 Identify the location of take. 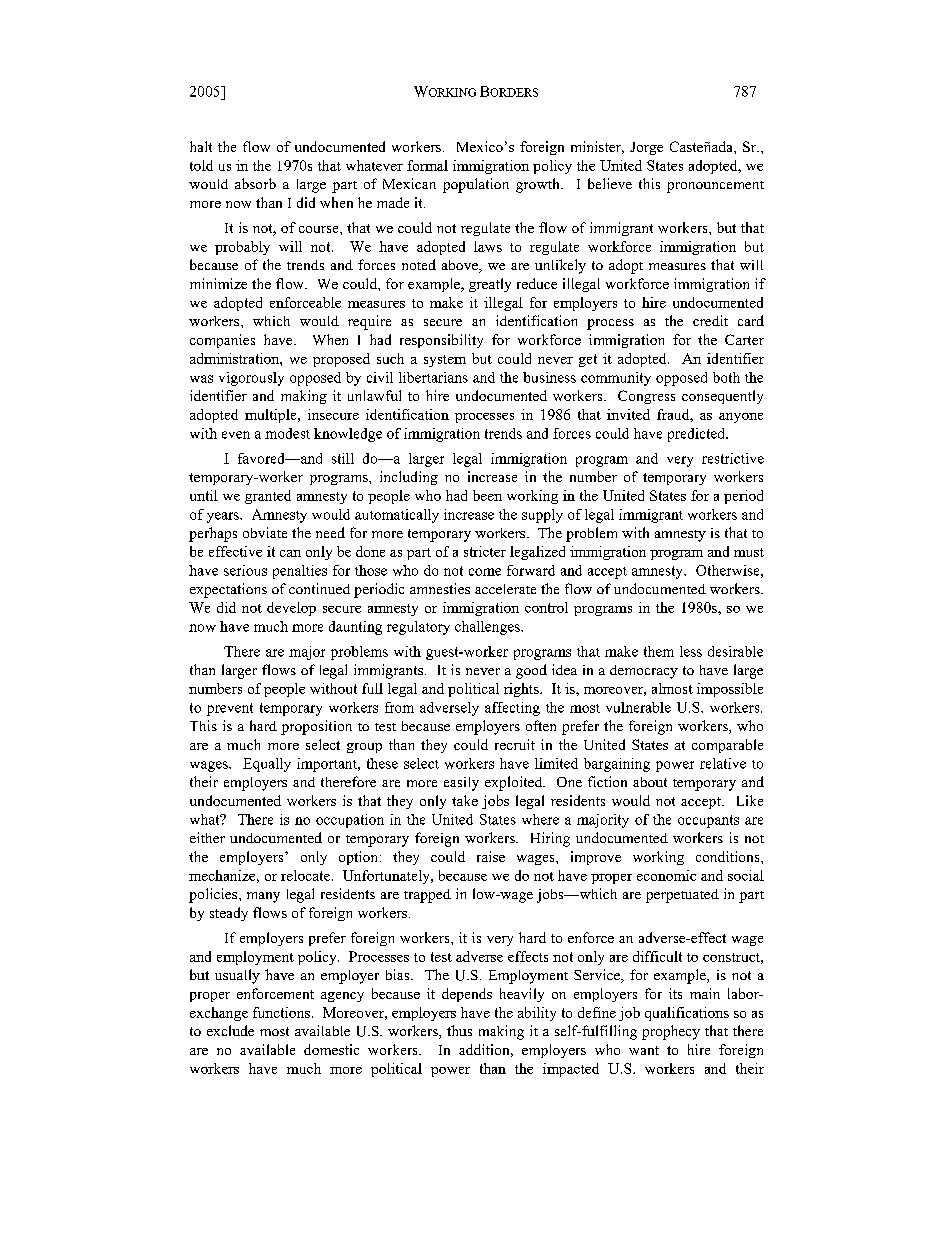
(465, 800).
